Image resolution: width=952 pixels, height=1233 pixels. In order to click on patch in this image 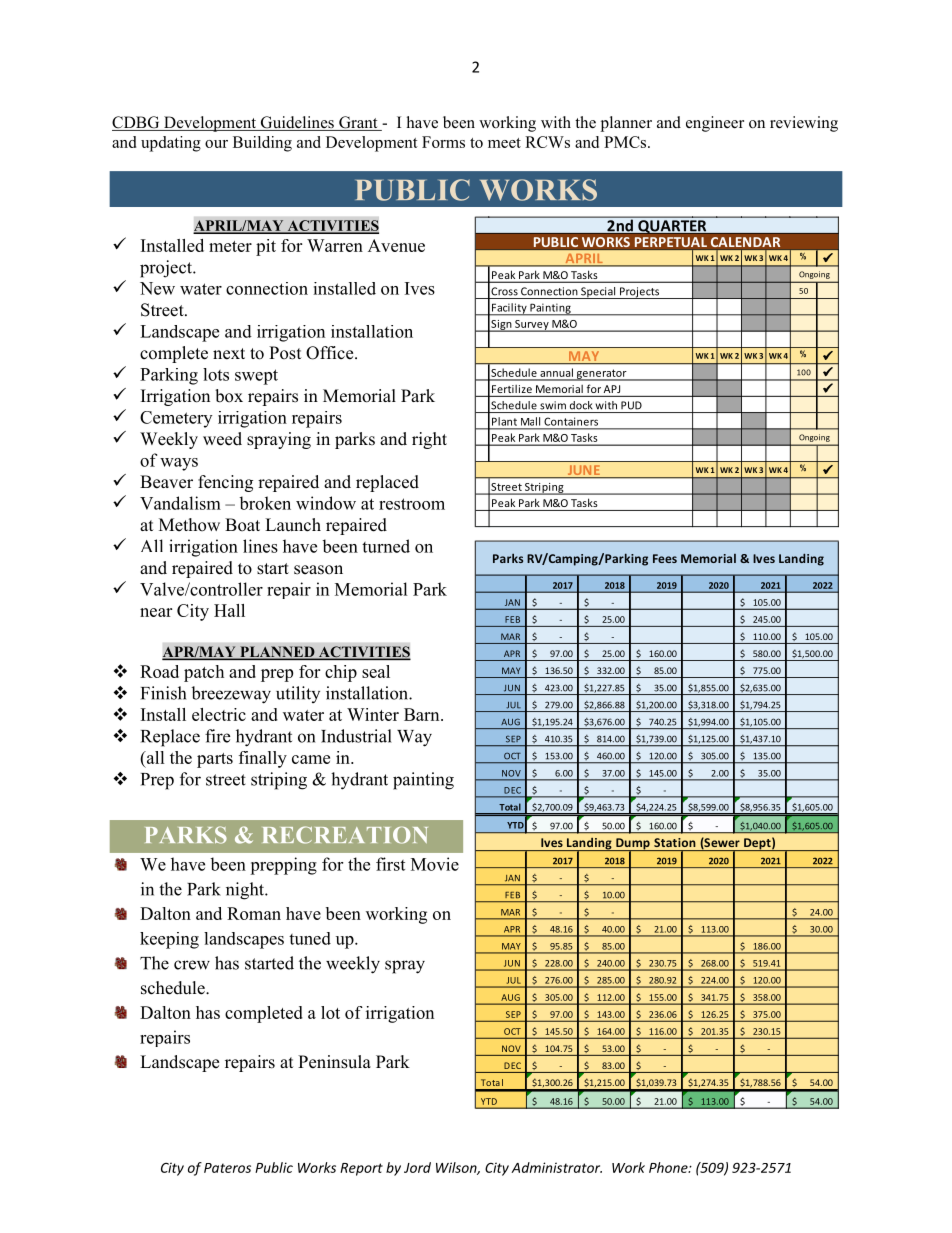, I will do `click(204, 673)`.
